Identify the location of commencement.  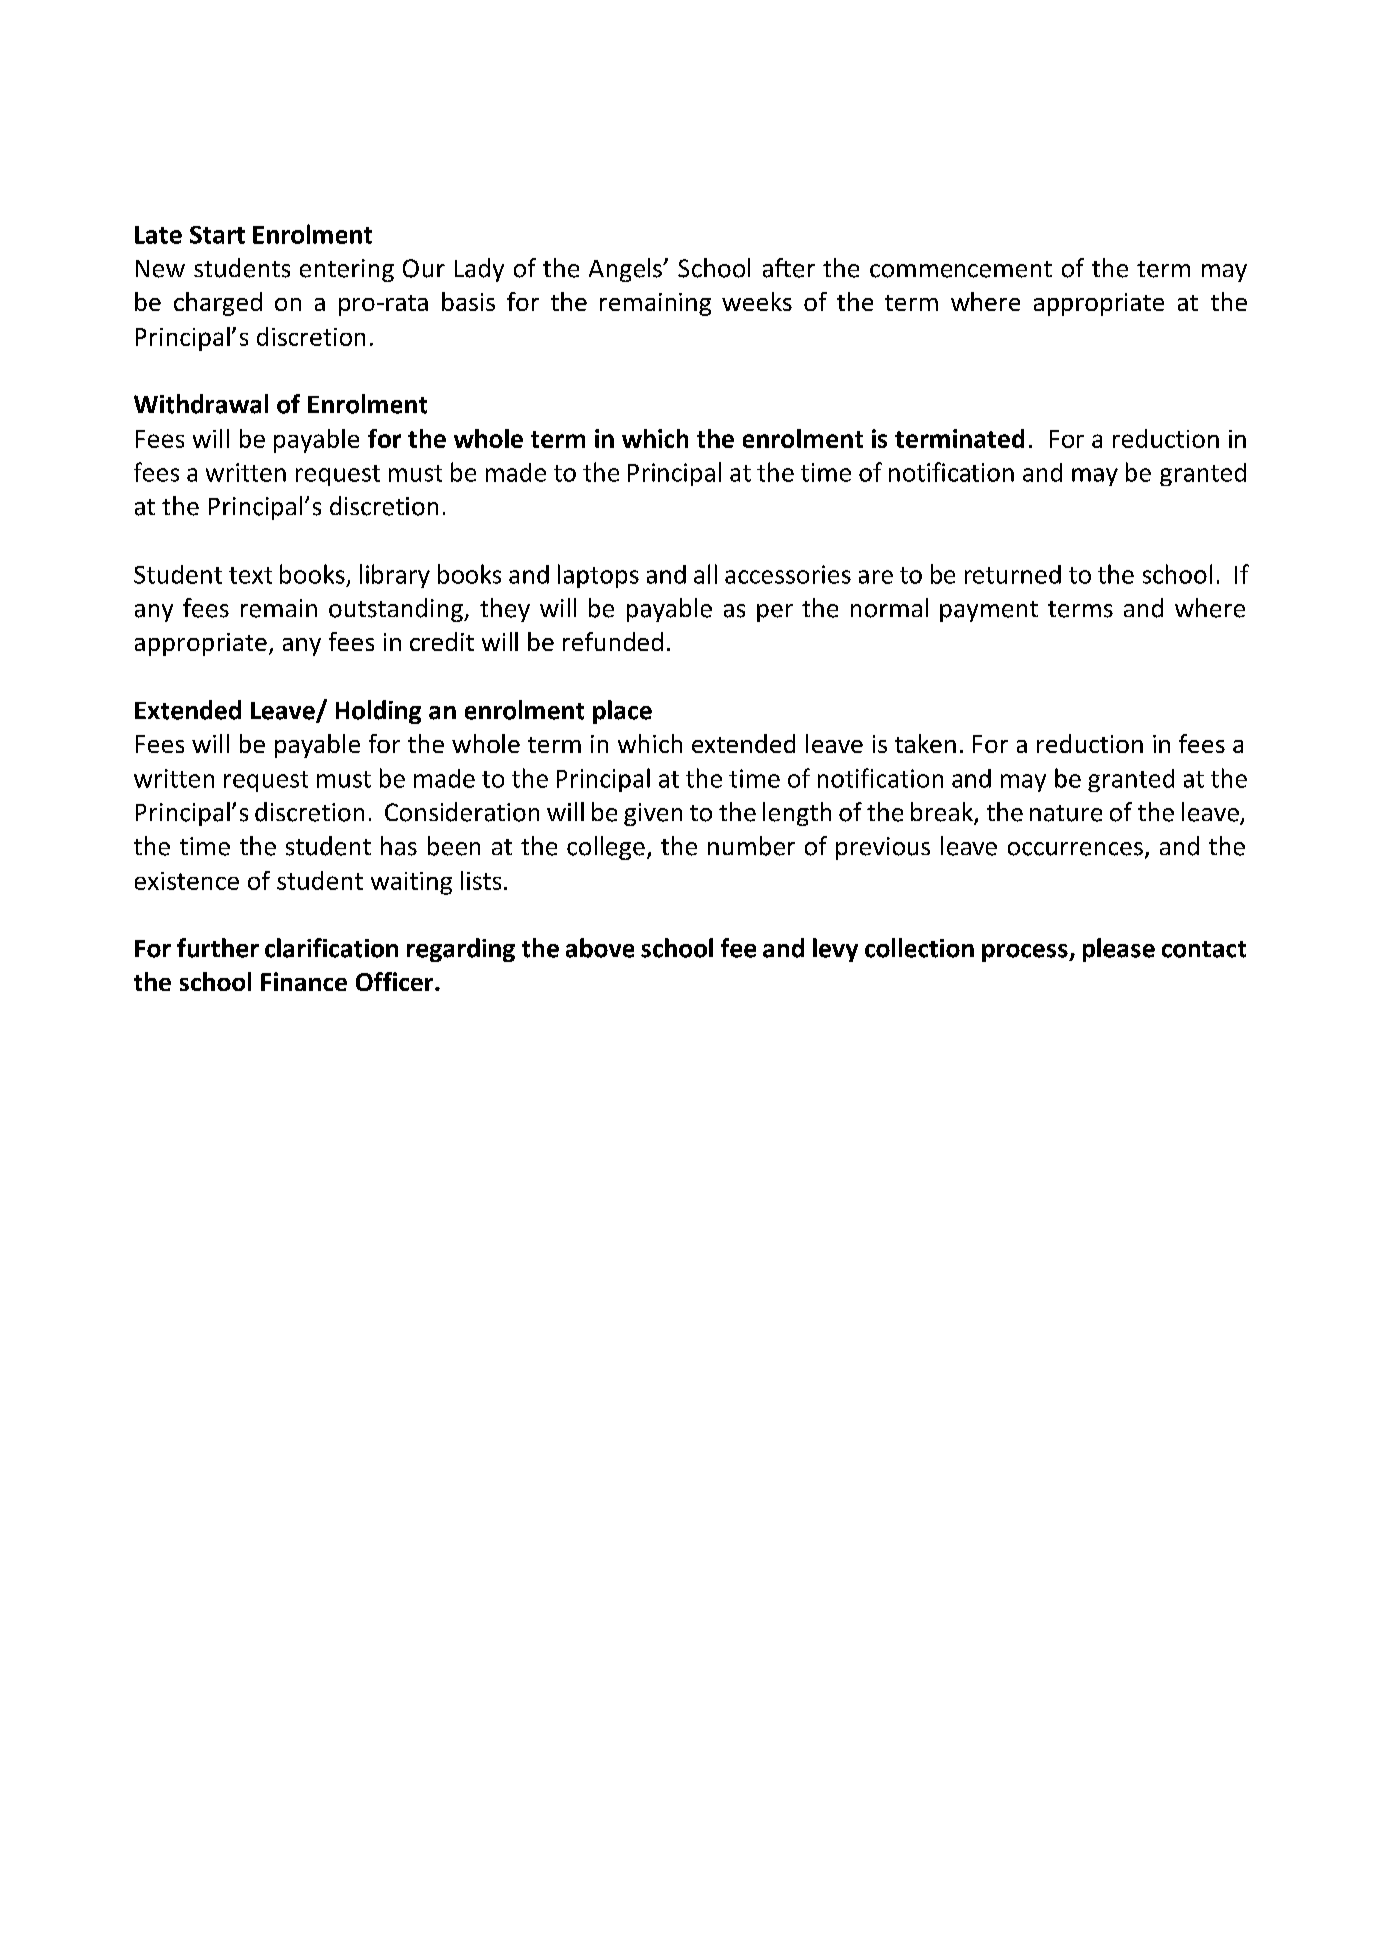
(961, 269).
